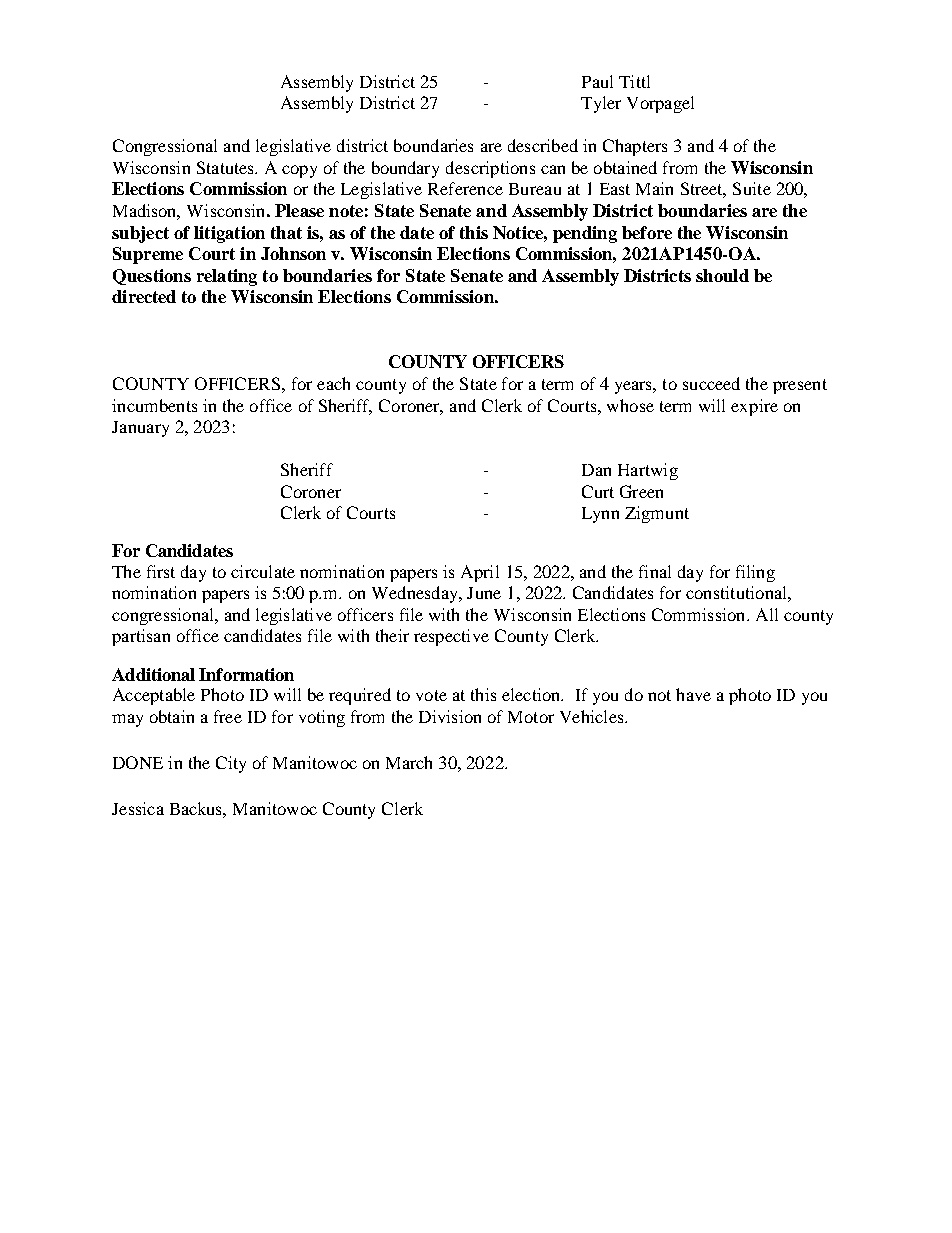 The width and height of the image is (952, 1233). I want to click on expire, so click(754, 407).
